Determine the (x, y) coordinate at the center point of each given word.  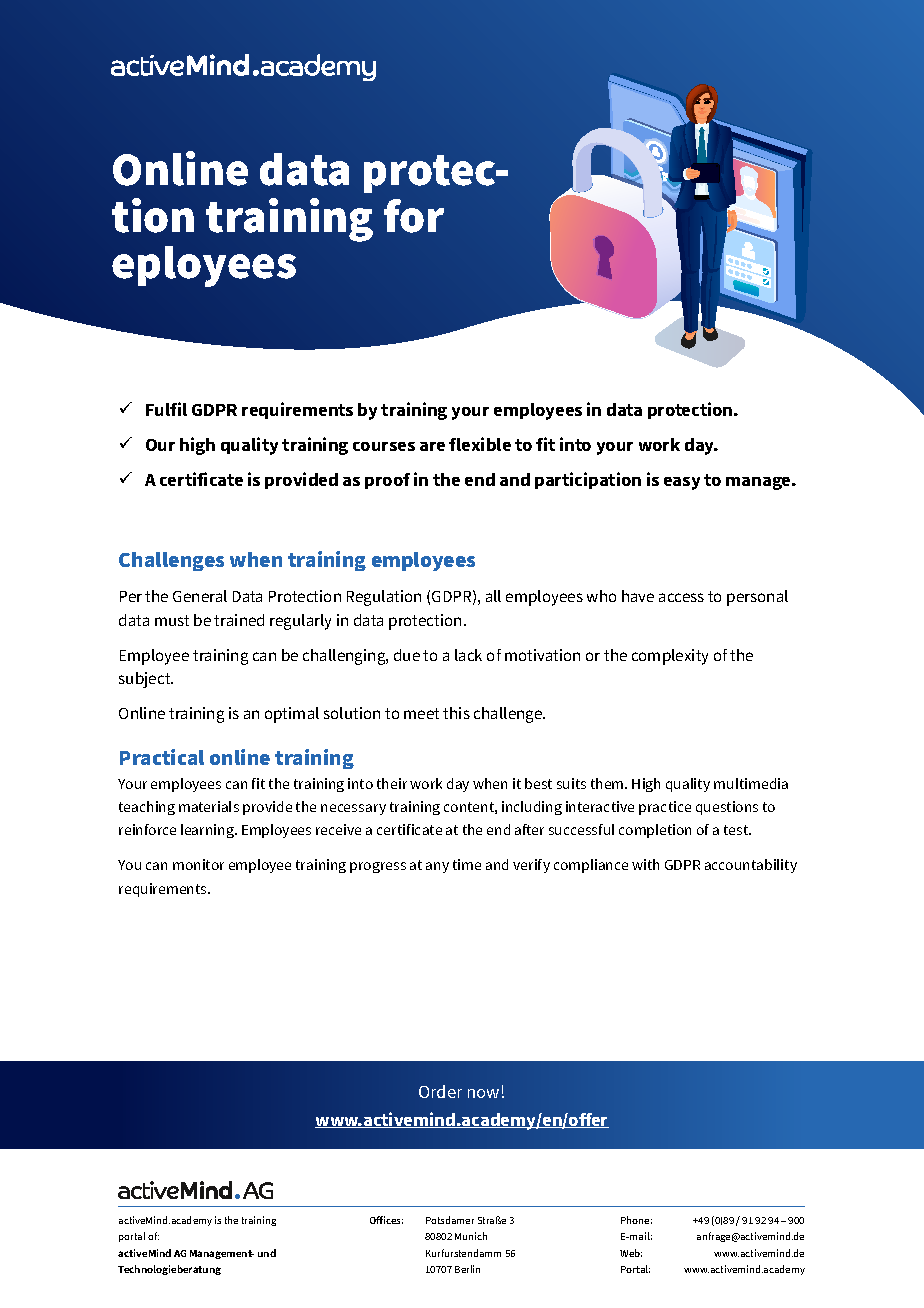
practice (665, 808)
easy (682, 483)
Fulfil (166, 409)
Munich (471, 1236)
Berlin (467, 1269)
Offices (386, 1220)
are (432, 446)
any (437, 867)
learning (208, 831)
